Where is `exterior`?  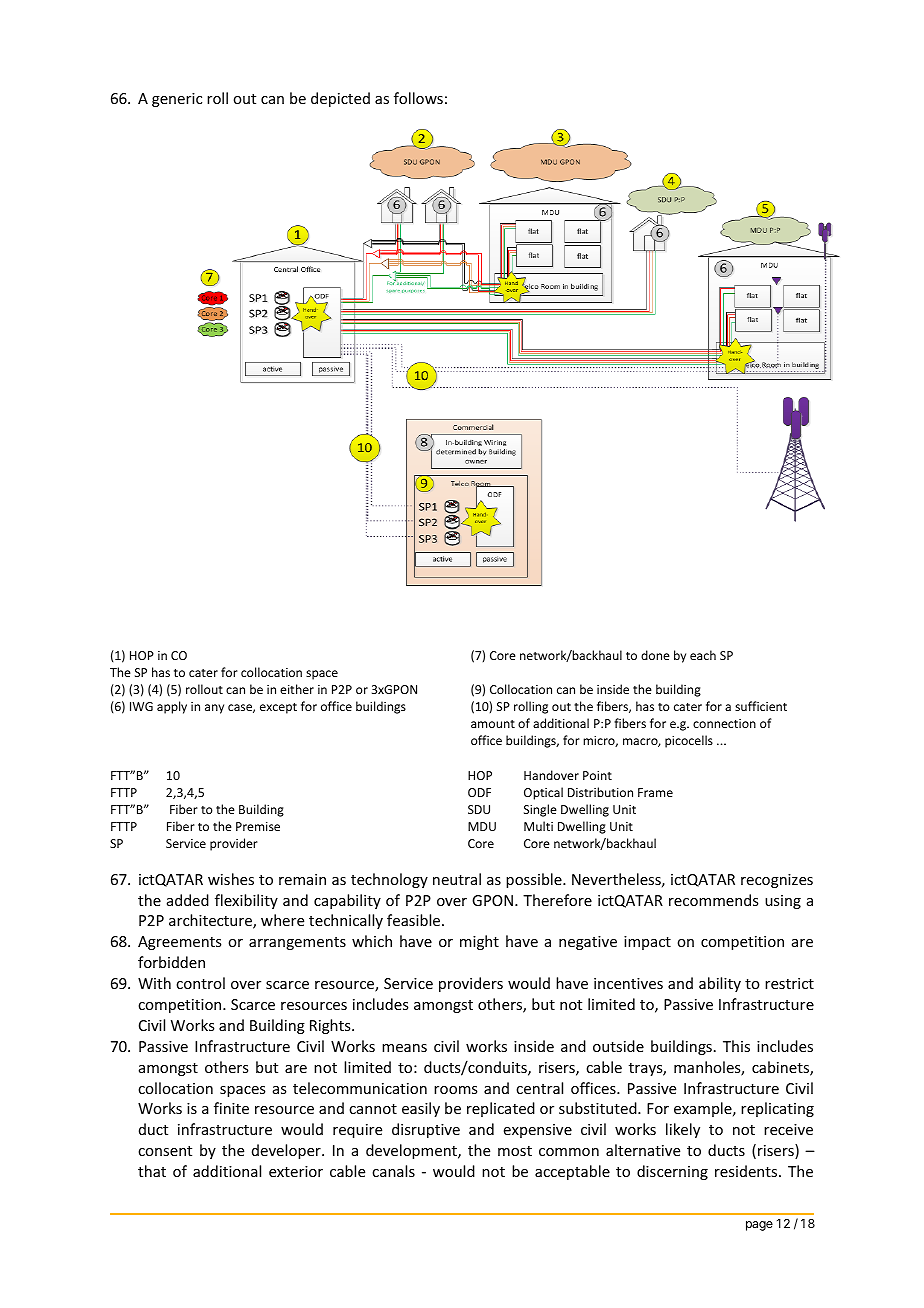
exterior is located at coordinates (296, 1171).
